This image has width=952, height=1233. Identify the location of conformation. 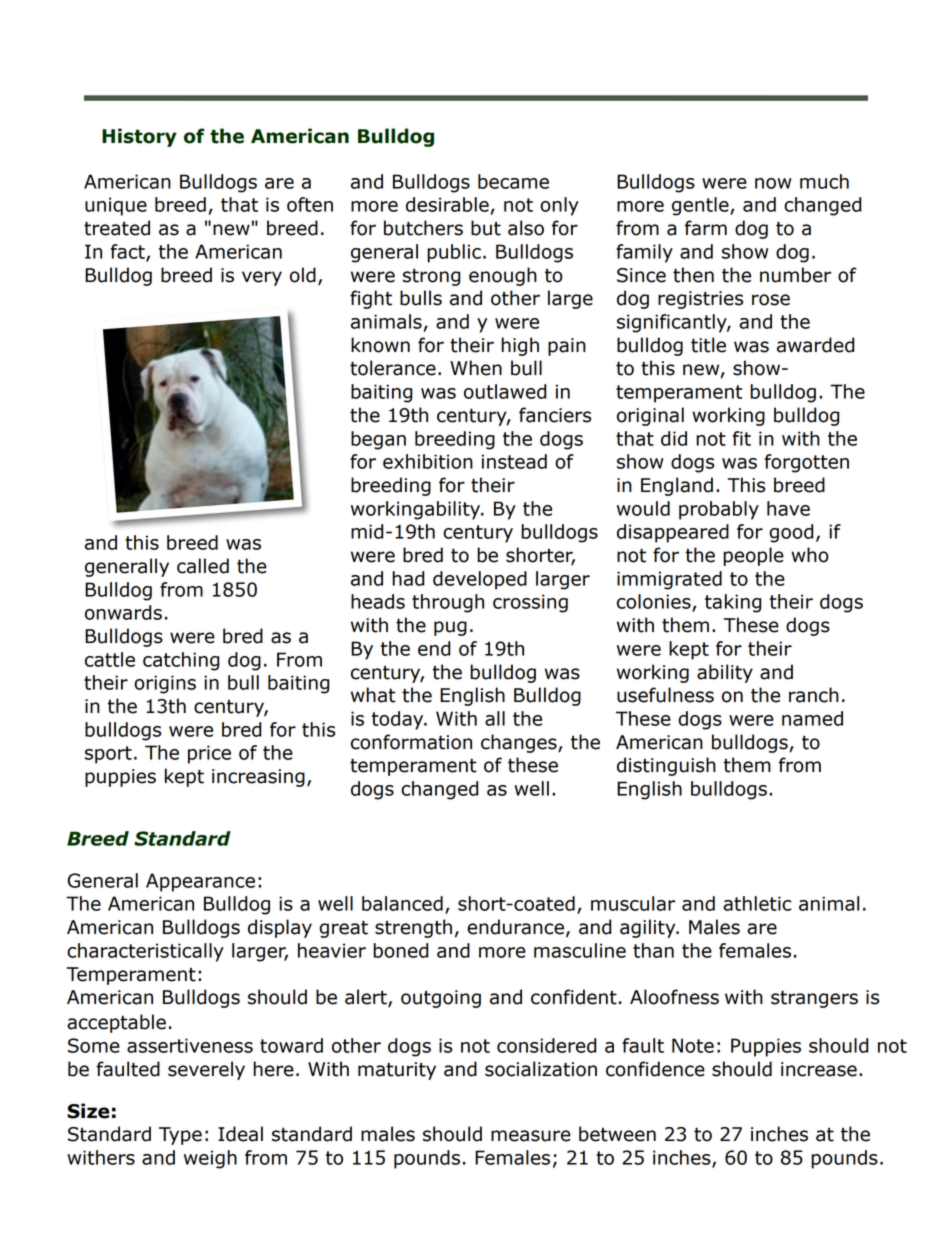
(411, 742).
